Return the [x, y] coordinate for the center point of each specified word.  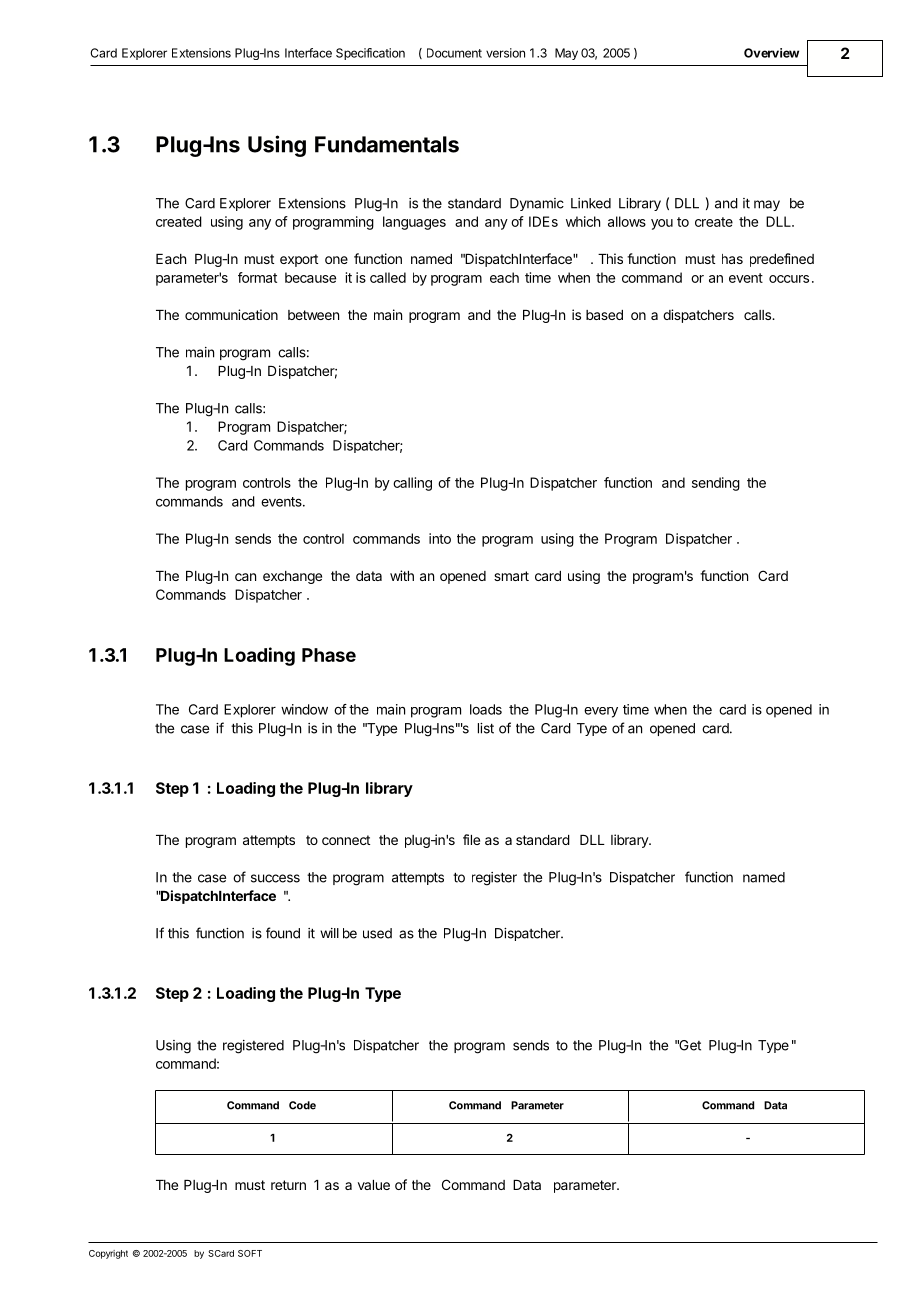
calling [412, 484]
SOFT [250, 1253]
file [471, 839]
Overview [771, 53]
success [275, 878]
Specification [370, 54]
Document [454, 53]
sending [716, 484]
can [245, 577]
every [601, 712]
